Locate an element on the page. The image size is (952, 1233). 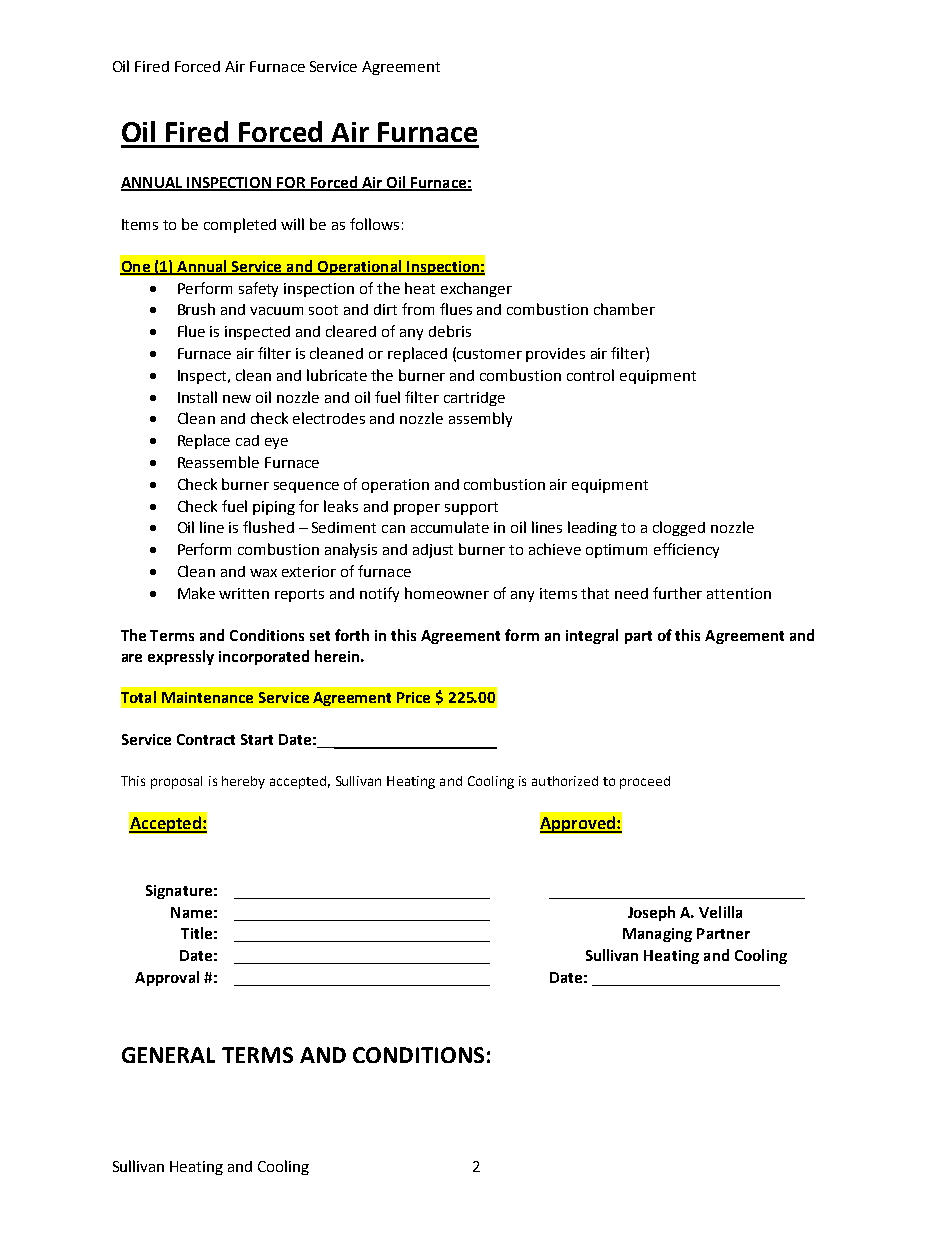
proceed is located at coordinates (645, 782).
